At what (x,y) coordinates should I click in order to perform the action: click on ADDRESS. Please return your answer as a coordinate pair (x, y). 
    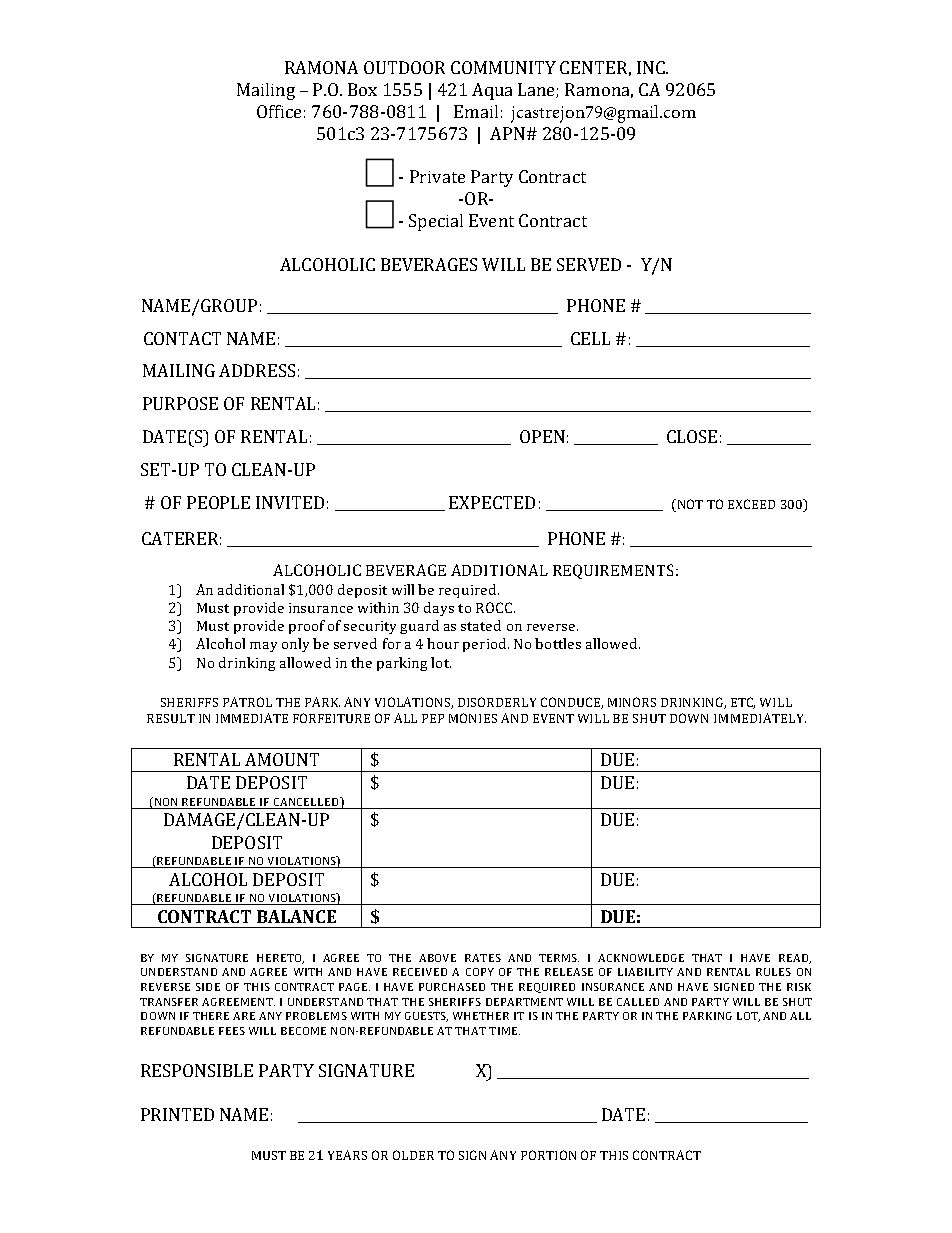
    Looking at the image, I should click on (257, 370).
